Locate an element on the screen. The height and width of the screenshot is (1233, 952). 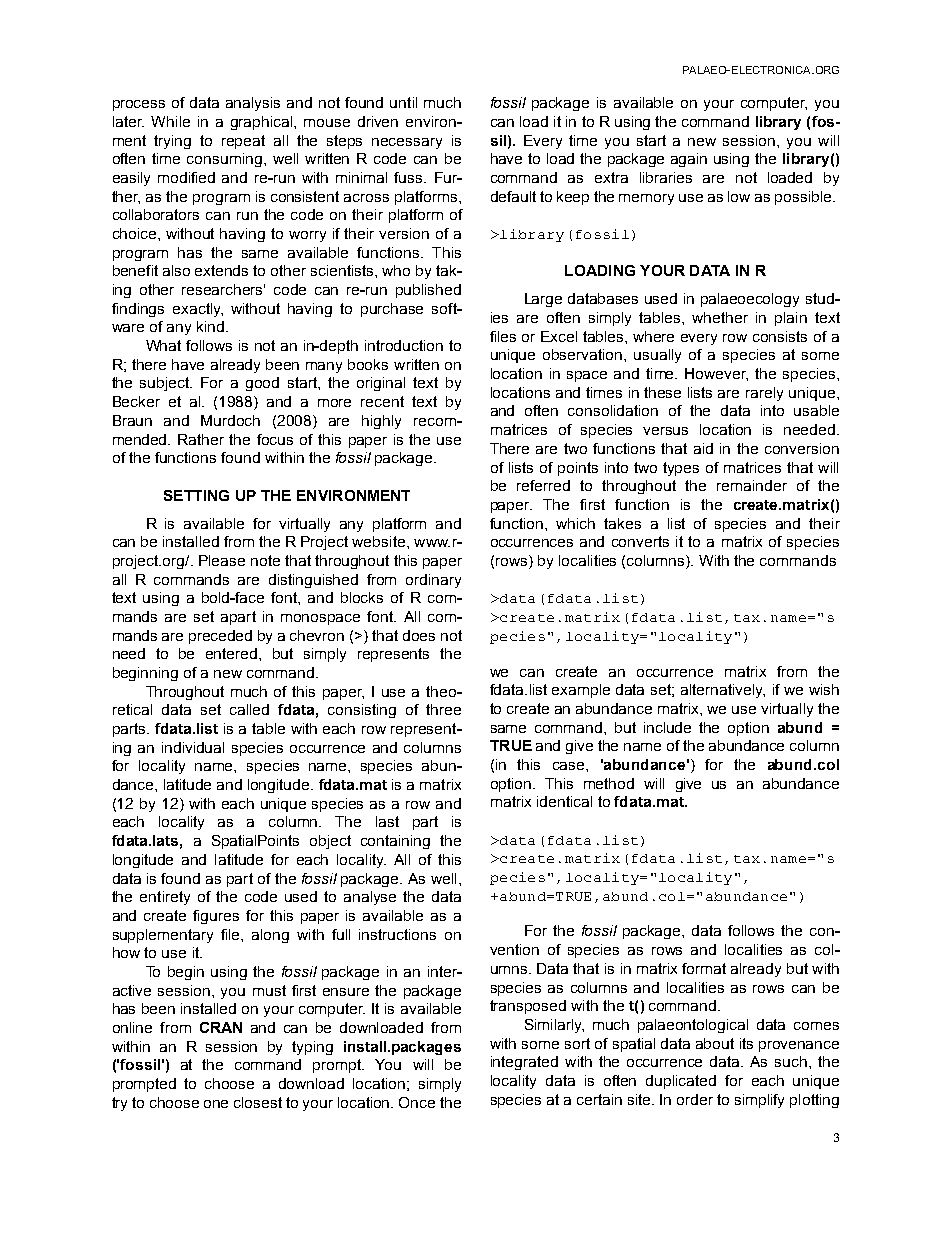
include is located at coordinates (667, 727).
